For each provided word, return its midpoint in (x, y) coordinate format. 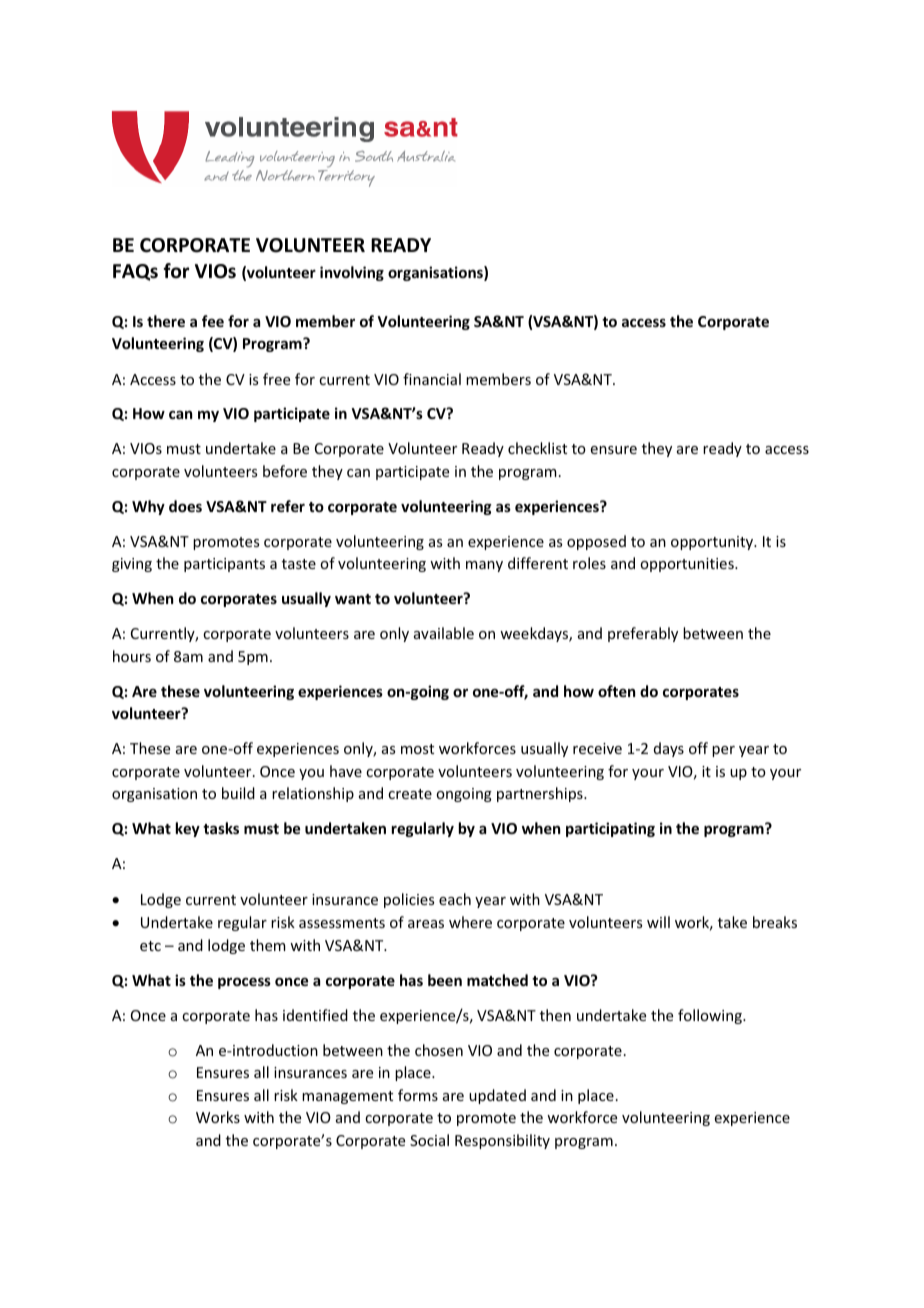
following (711, 1016)
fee (213, 321)
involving (352, 273)
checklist (537, 448)
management (347, 1097)
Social (429, 1140)
